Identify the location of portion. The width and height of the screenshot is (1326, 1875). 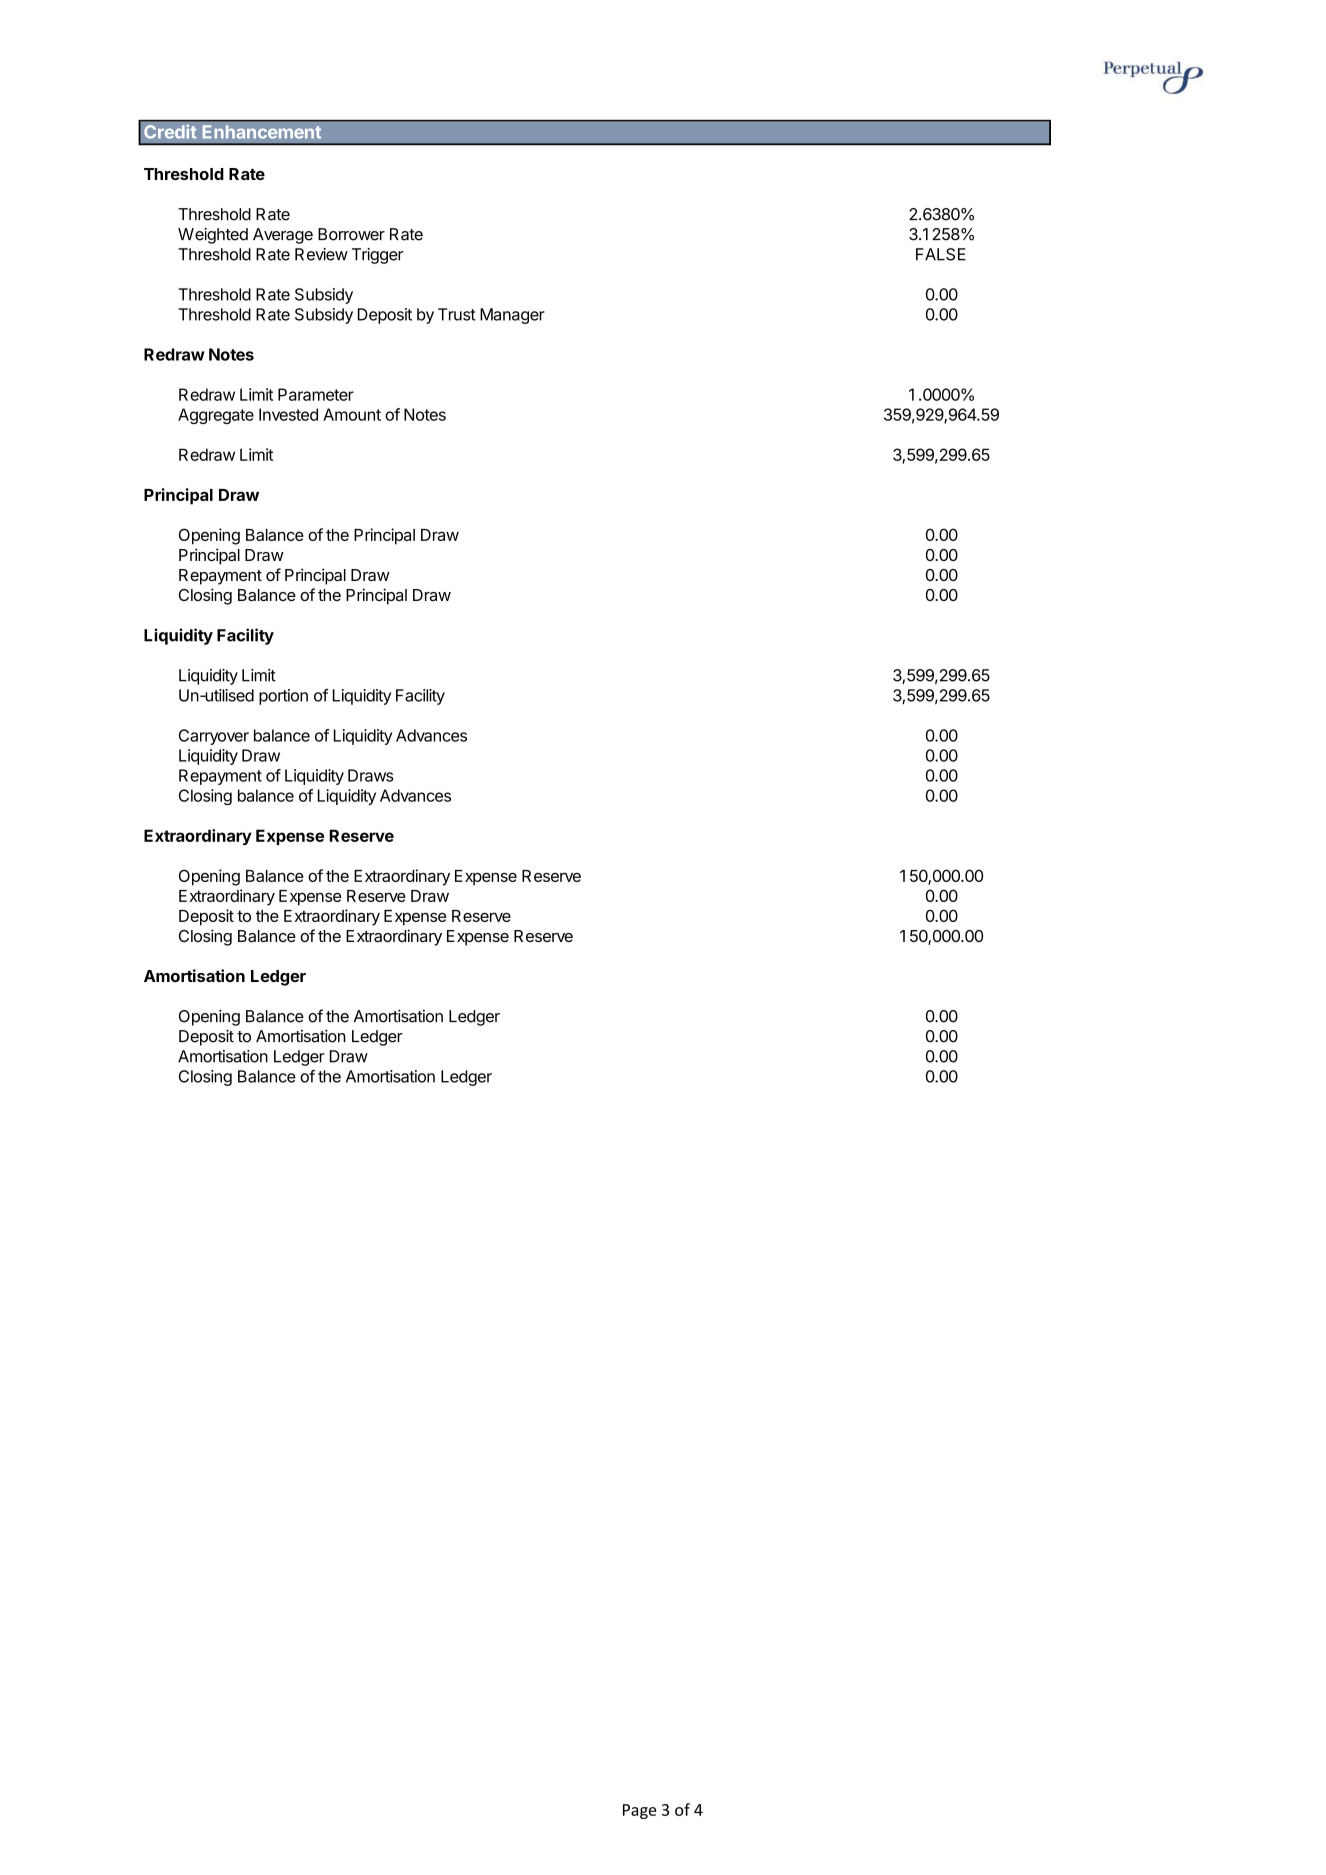
(283, 697).
